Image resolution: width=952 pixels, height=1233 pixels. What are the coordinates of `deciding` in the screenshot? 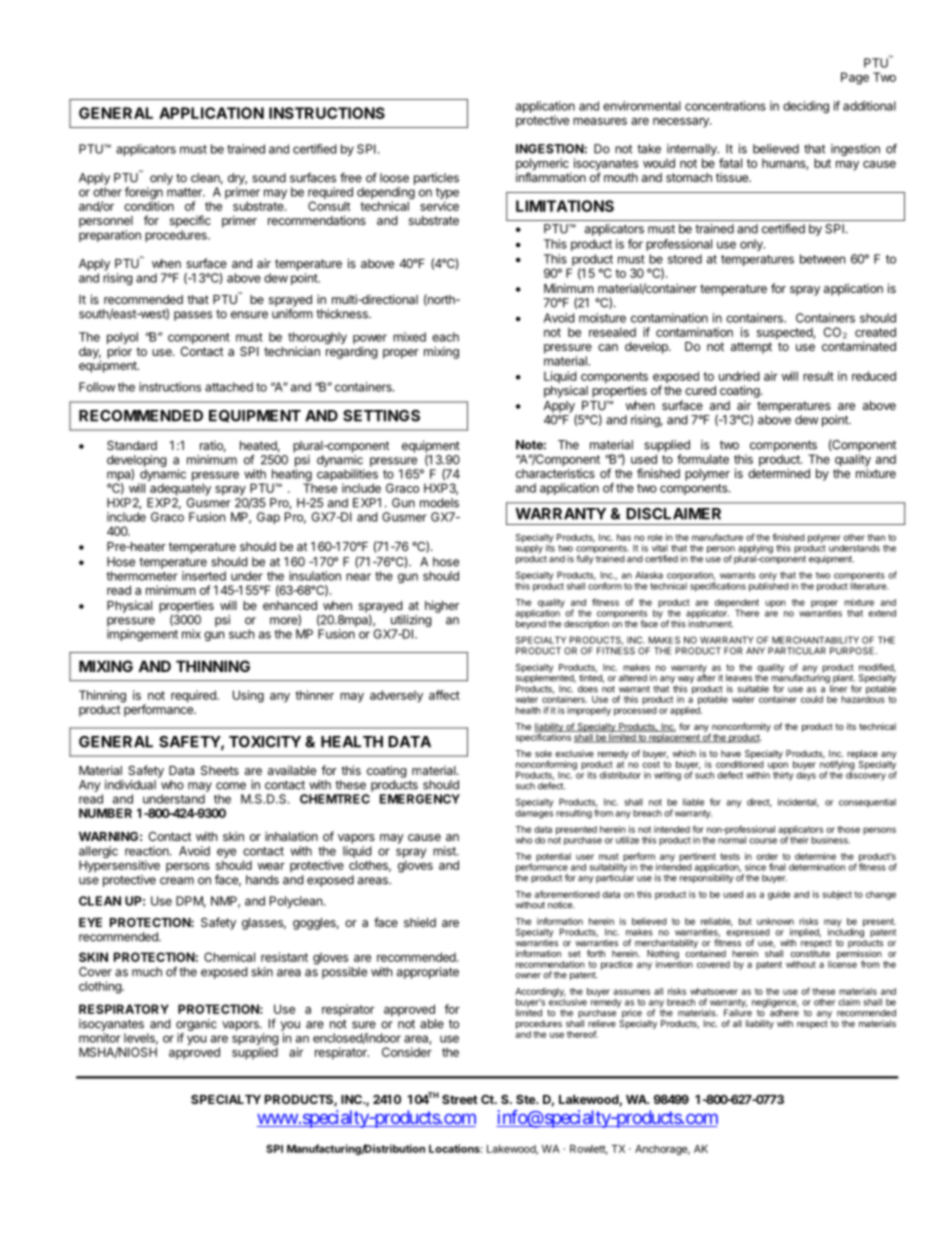 It's located at (806, 107).
